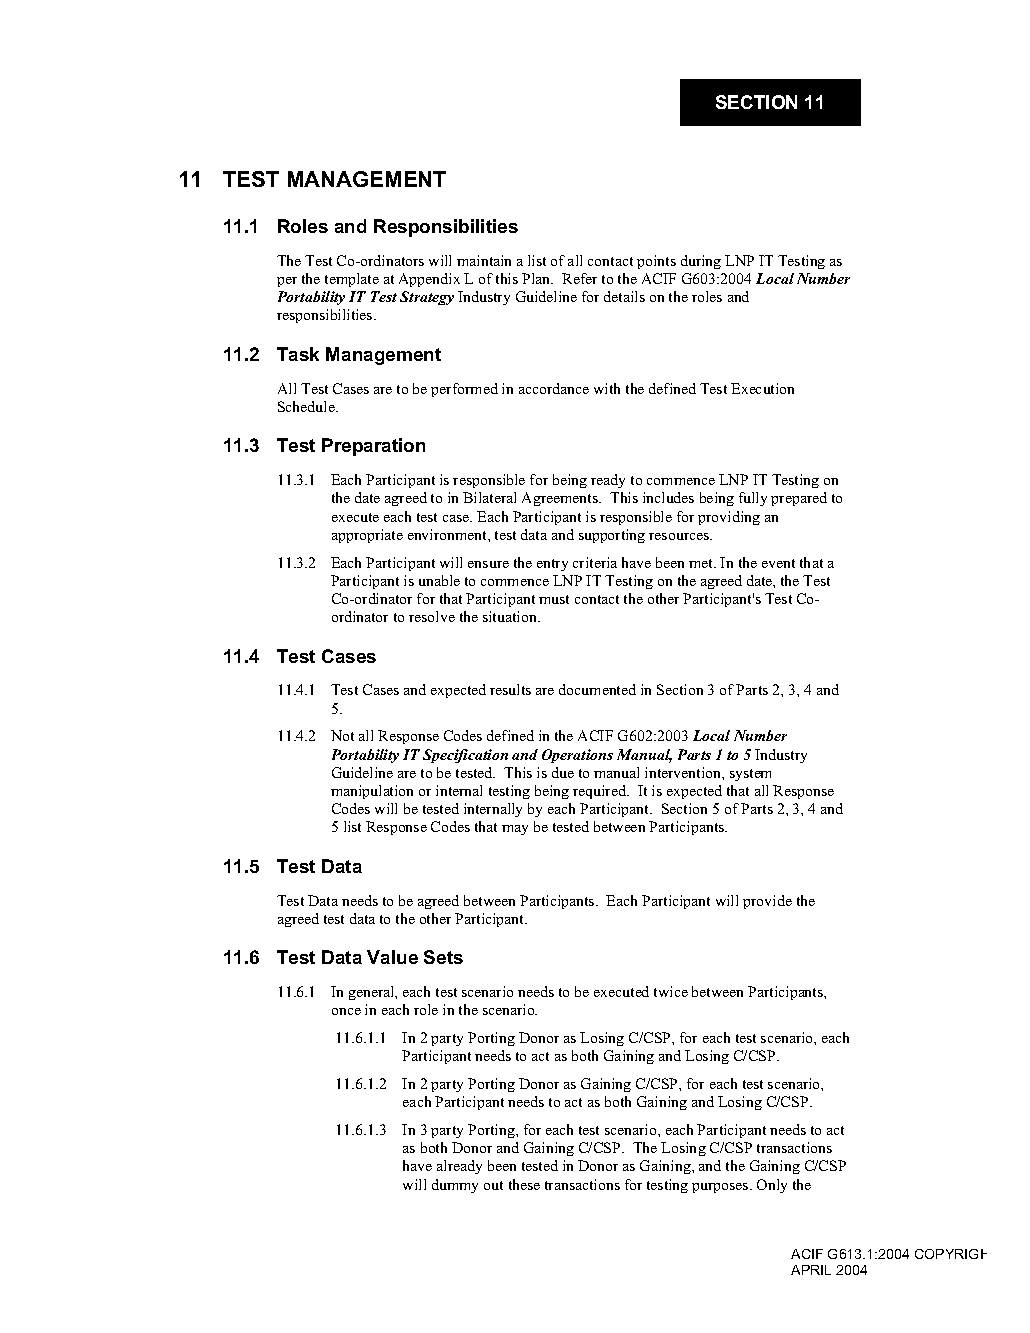 The height and width of the screenshot is (1333, 1030). What do you see at coordinates (778, 563) in the screenshot?
I see `event` at bounding box center [778, 563].
